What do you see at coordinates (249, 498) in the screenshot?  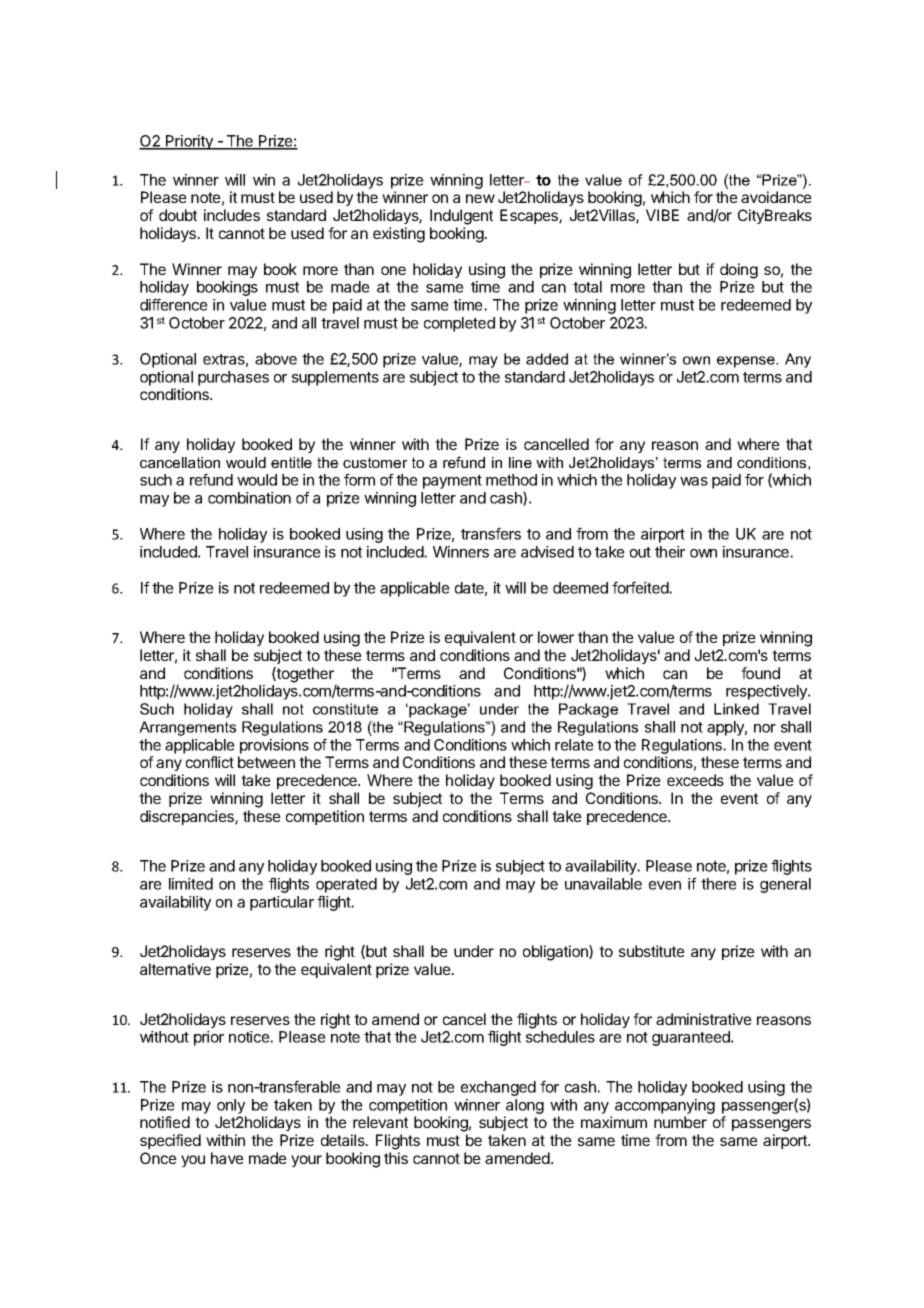 I see `combination` at bounding box center [249, 498].
